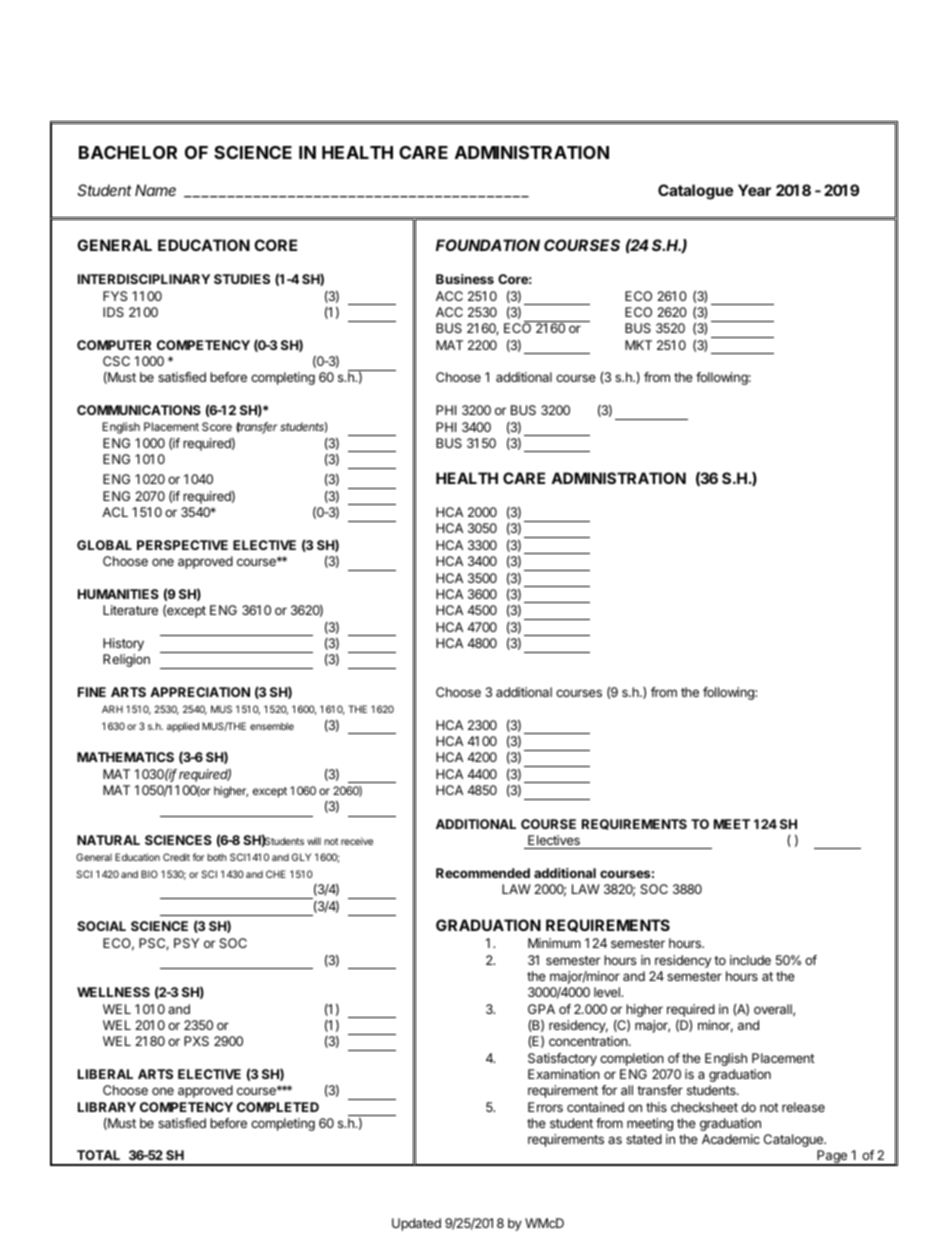 The height and width of the screenshot is (1233, 952). Describe the element at coordinates (488, 245) in the screenshot. I see `FOUNDATION` at that location.
